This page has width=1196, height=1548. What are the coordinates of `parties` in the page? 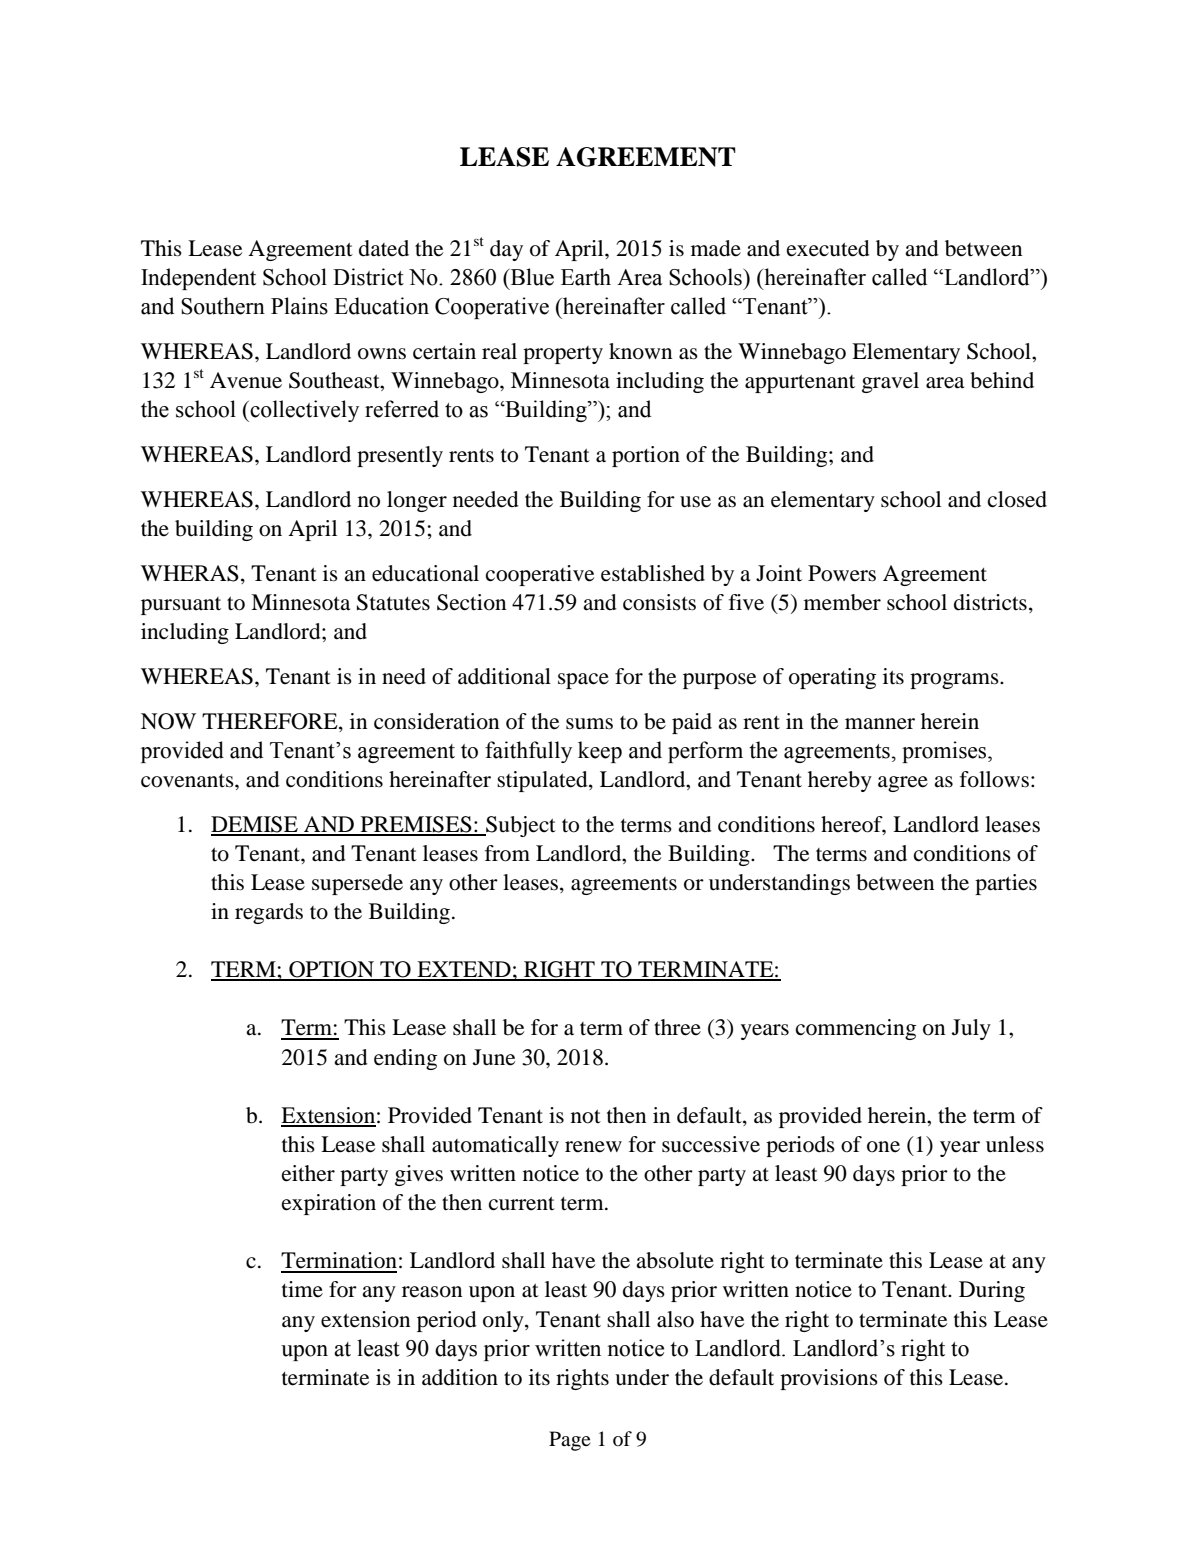 It's located at (1006, 884).
